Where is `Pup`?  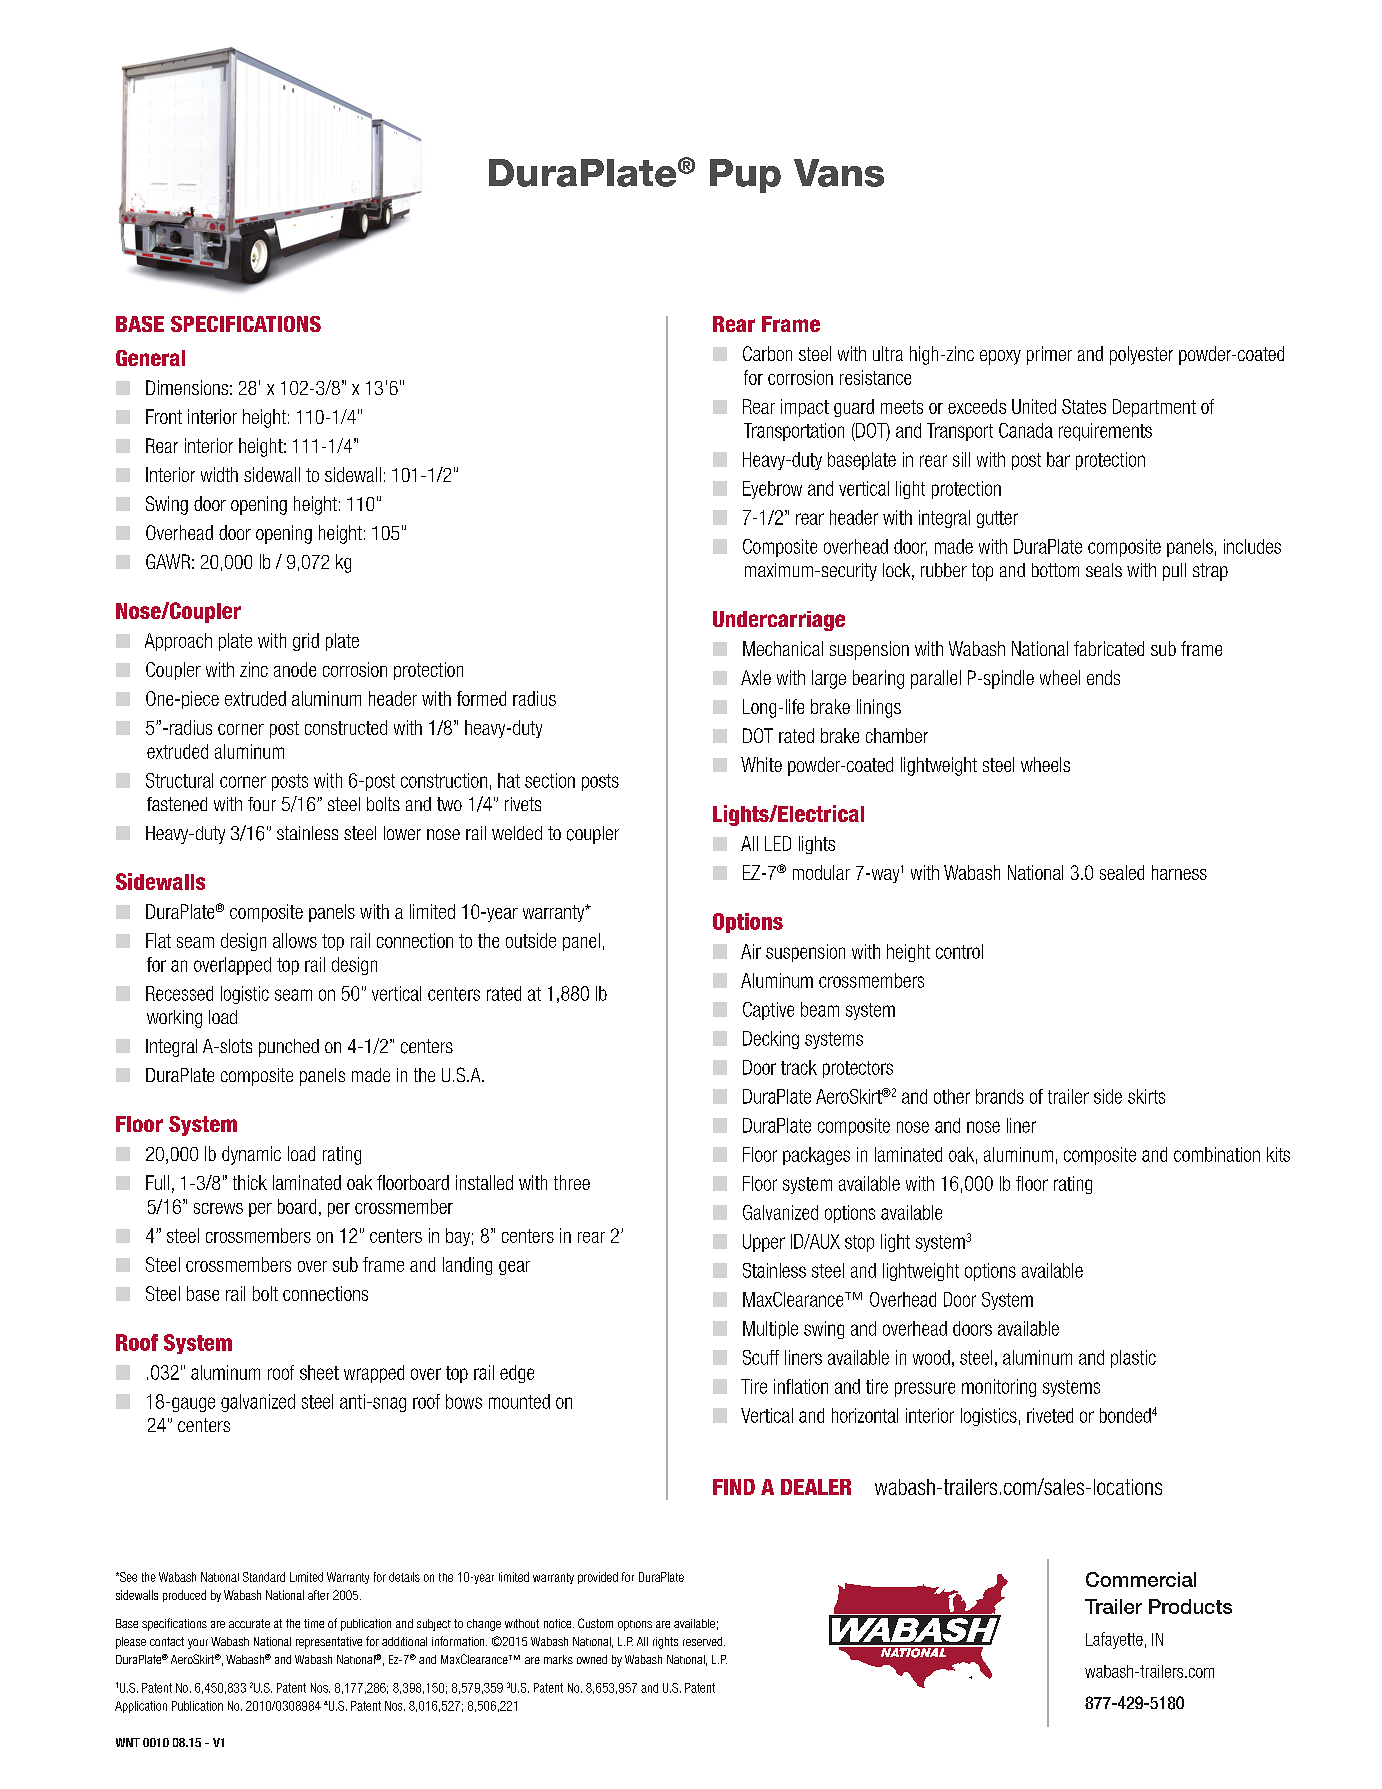
Pup is located at coordinates (745, 176).
